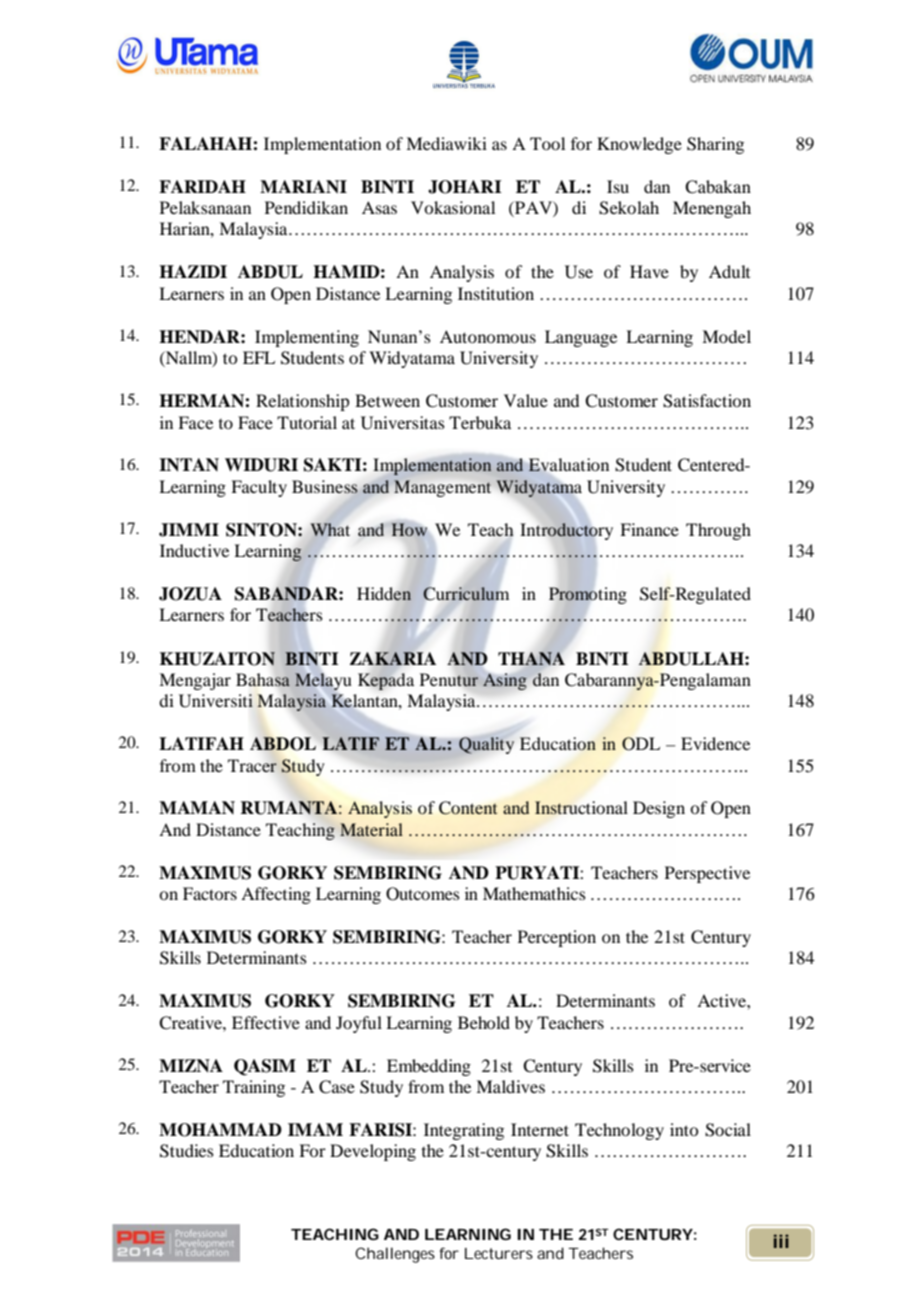 This screenshot has height=1308, width=924. I want to click on Perspective, so click(707, 874).
